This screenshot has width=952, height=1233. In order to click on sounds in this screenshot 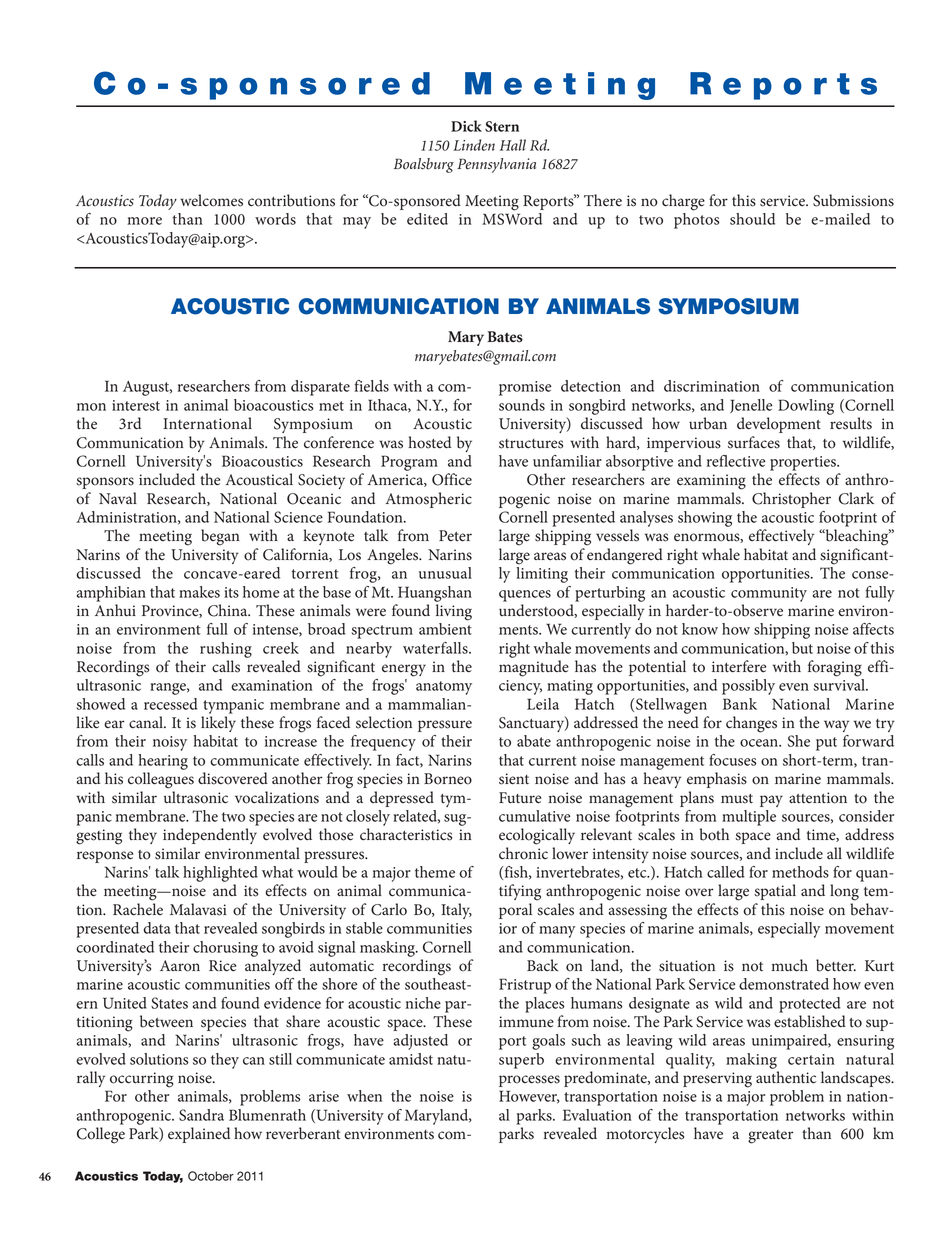, I will do `click(522, 405)`.
